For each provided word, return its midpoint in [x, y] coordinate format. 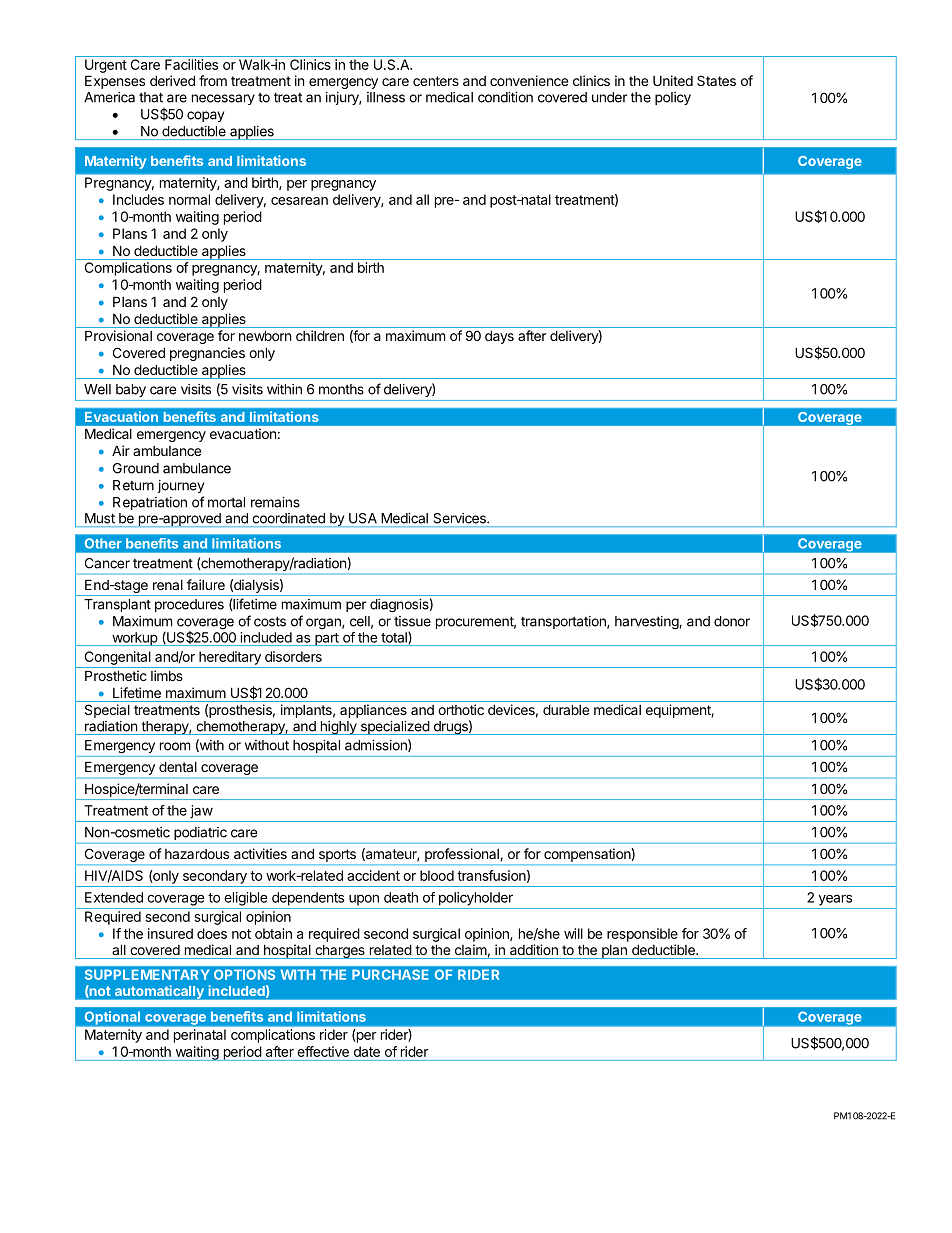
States [716, 80]
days [499, 337]
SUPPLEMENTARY [147, 974]
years [835, 900]
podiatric [200, 833]
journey [181, 486]
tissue [412, 621]
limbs [167, 675]
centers [436, 81]
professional [462, 855]
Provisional [118, 335]
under [609, 97]
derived [172, 80]
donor [732, 621]
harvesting [647, 623]
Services [461, 518]
